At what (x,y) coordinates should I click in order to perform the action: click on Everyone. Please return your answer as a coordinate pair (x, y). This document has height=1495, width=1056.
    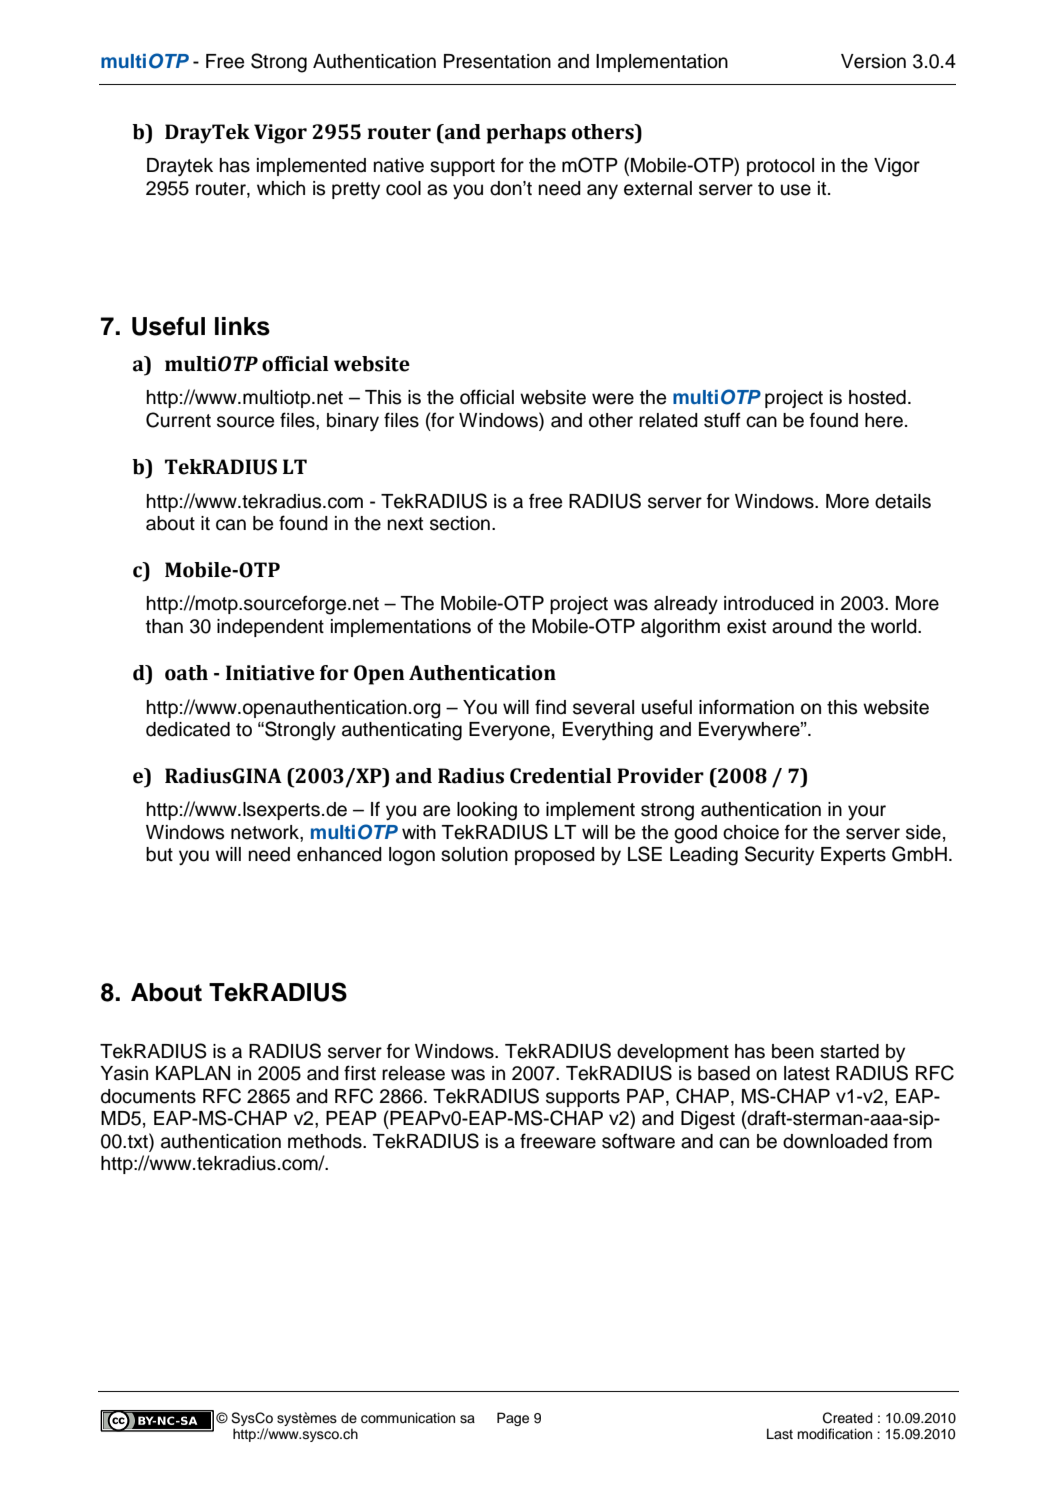
    Looking at the image, I should click on (509, 731).
